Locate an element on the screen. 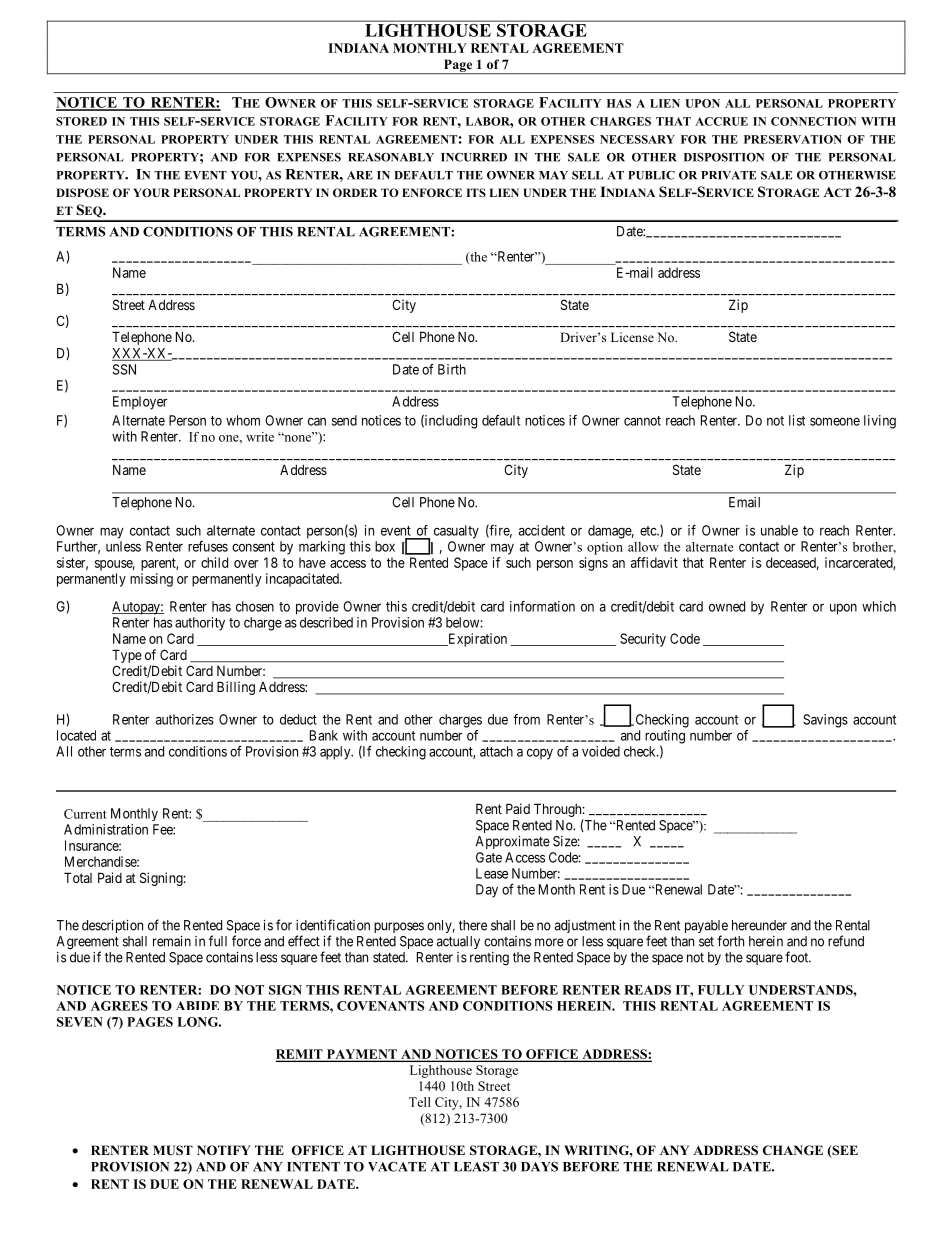  remain is located at coordinates (172, 941).
